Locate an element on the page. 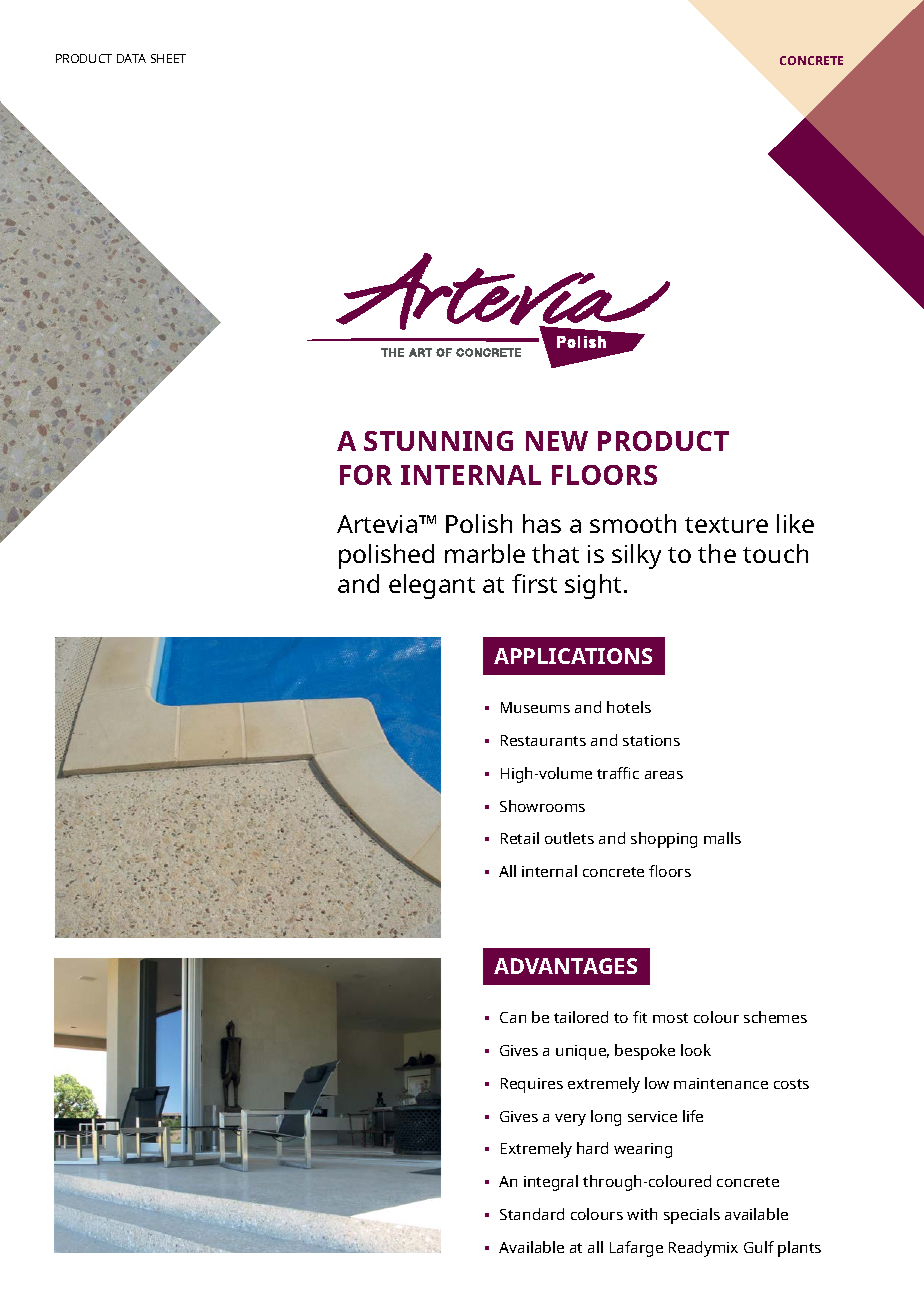 The image size is (924, 1308). most is located at coordinates (670, 1018).
